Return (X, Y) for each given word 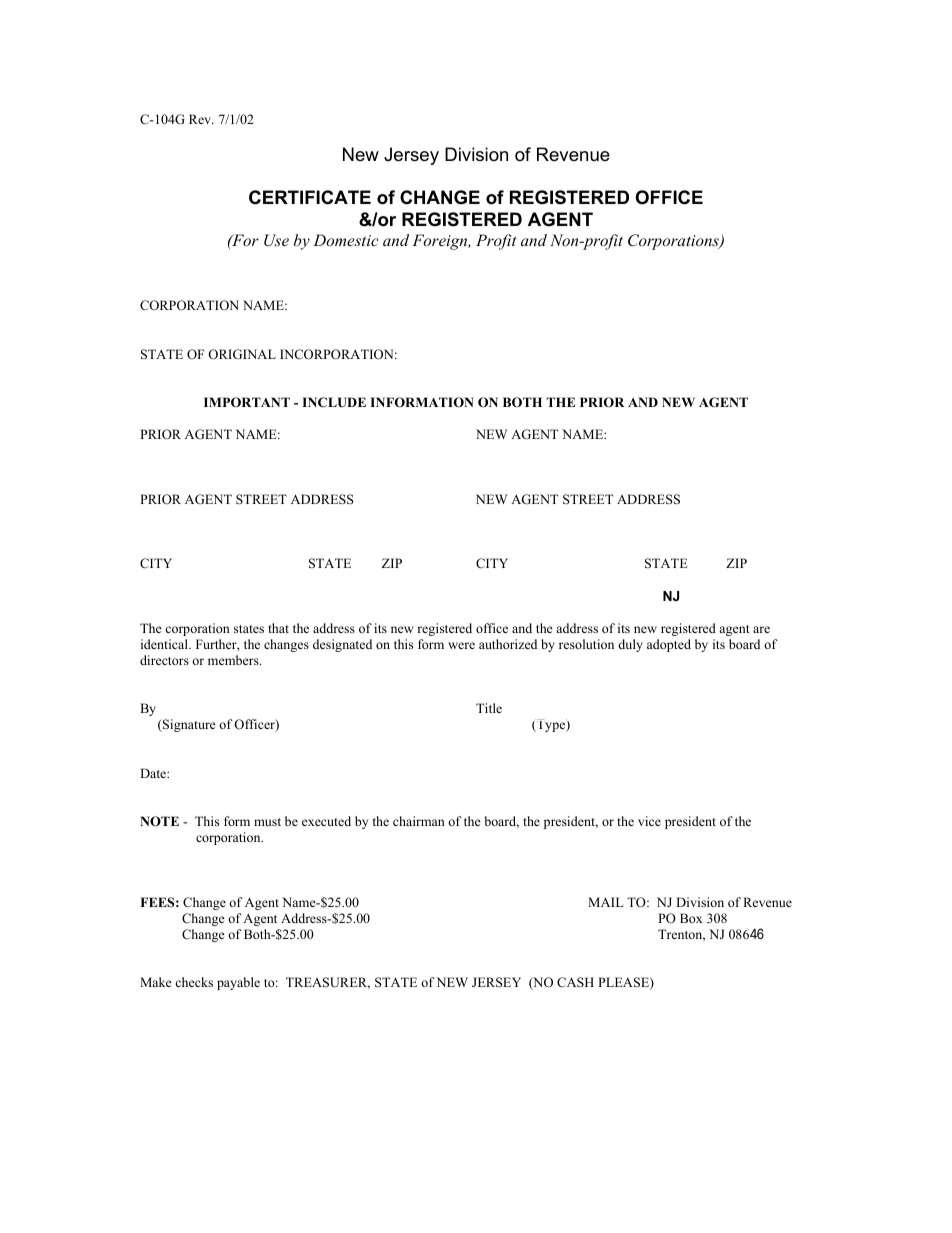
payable (238, 983)
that (278, 628)
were (461, 645)
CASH (575, 982)
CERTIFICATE (310, 197)
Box (691, 918)
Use (276, 240)
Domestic (345, 240)
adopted (669, 645)
